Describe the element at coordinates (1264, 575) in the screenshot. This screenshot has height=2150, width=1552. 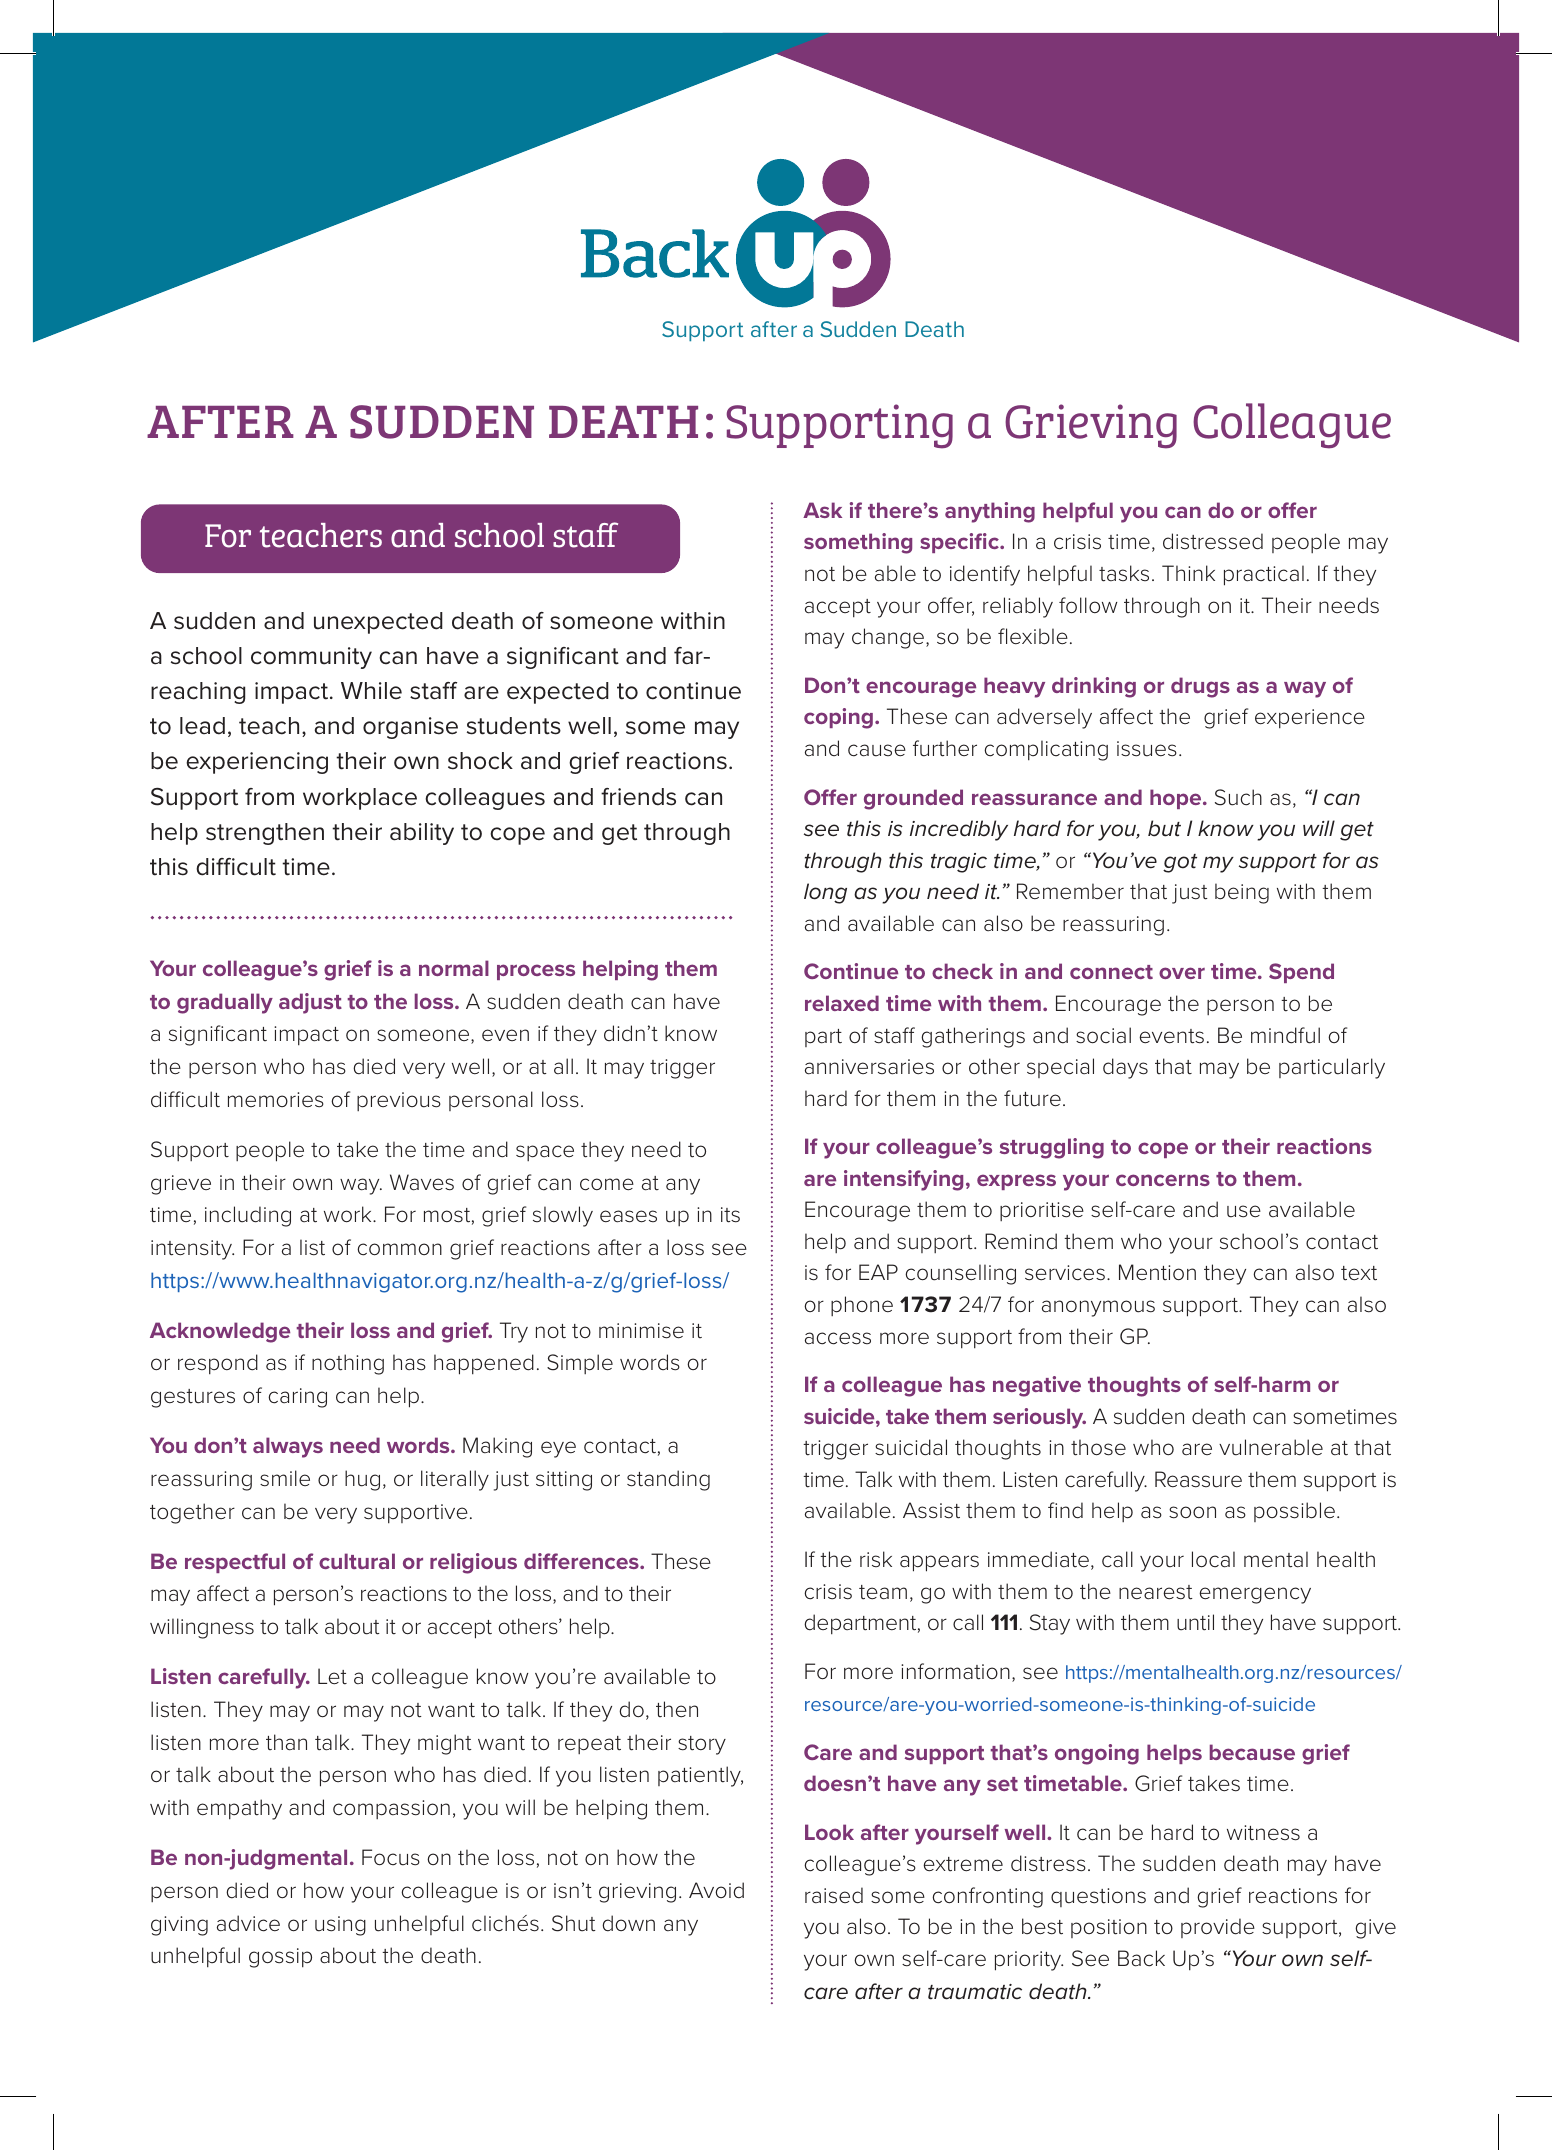
I see `practical` at that location.
